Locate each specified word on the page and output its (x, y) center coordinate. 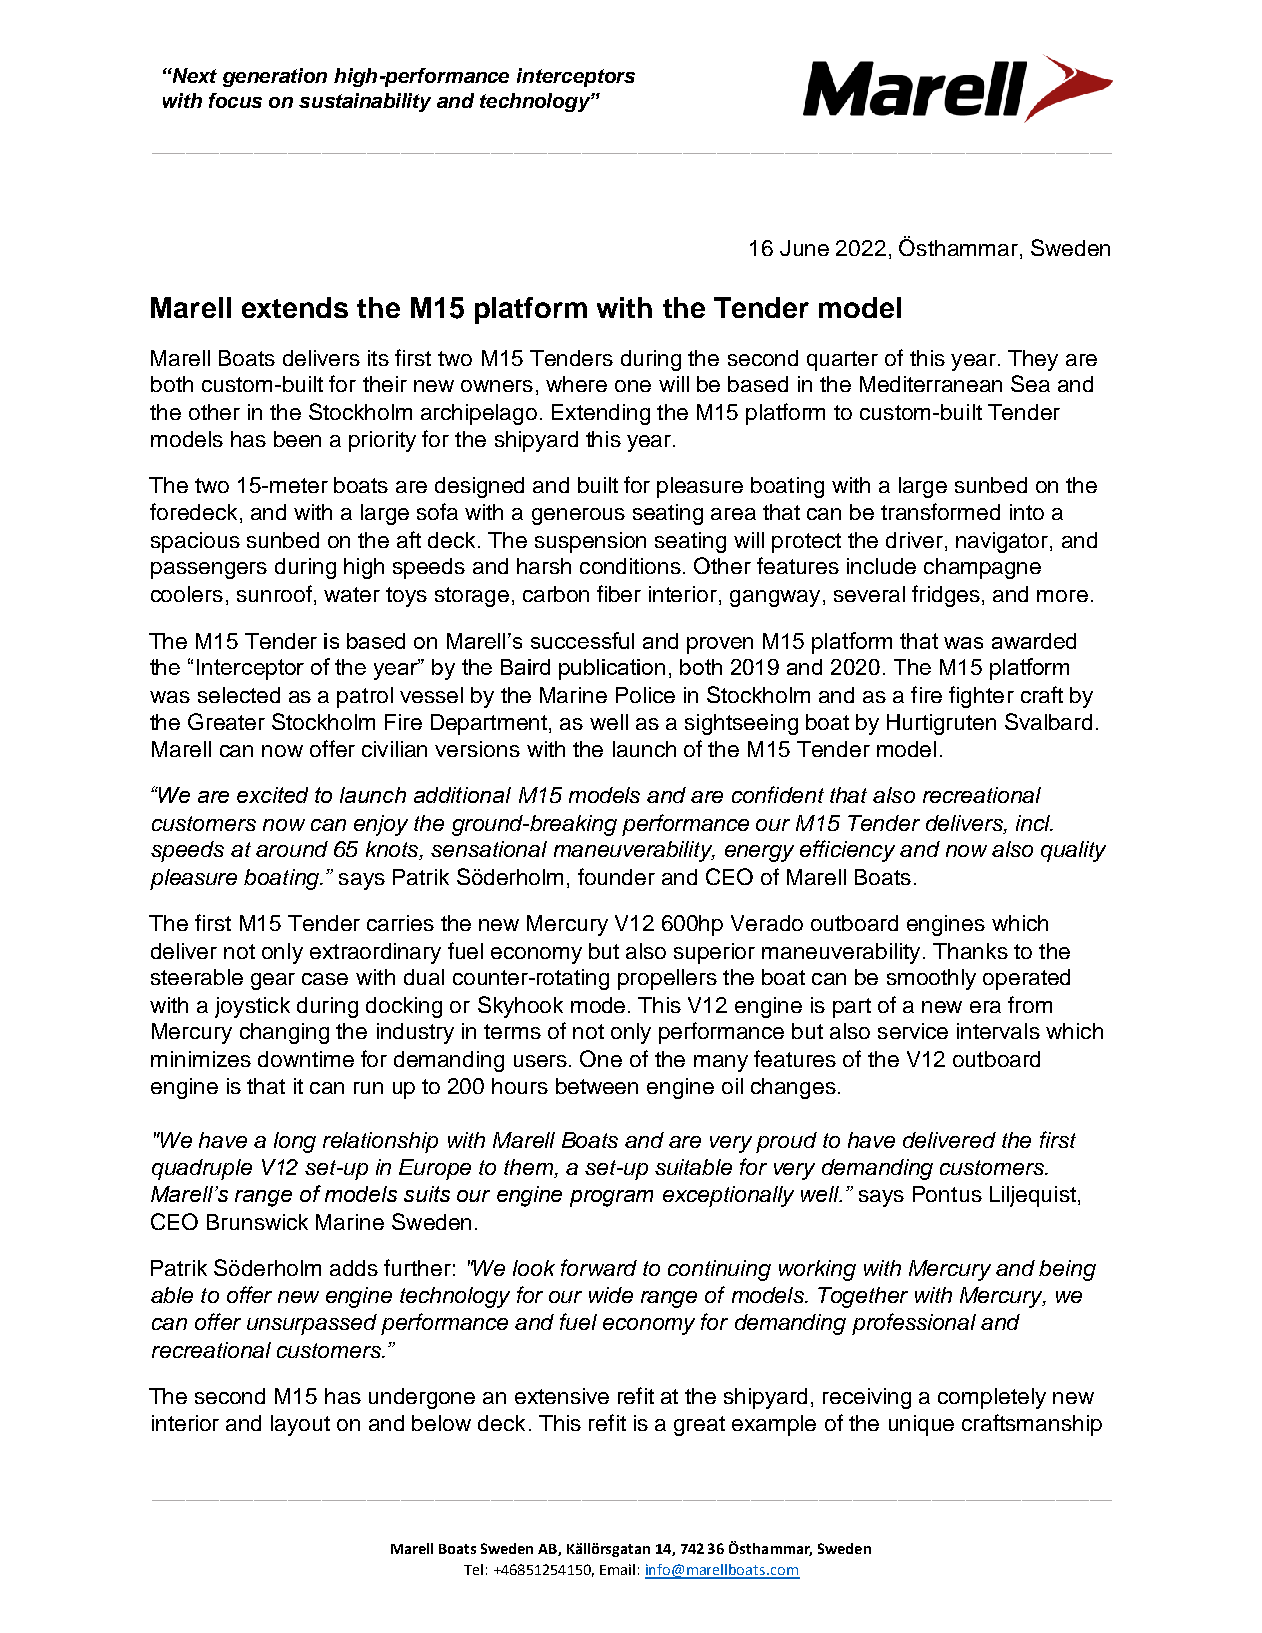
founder (616, 876)
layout (300, 1425)
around (292, 849)
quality (1073, 851)
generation (275, 77)
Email (617, 1569)
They (1033, 360)
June (804, 248)
